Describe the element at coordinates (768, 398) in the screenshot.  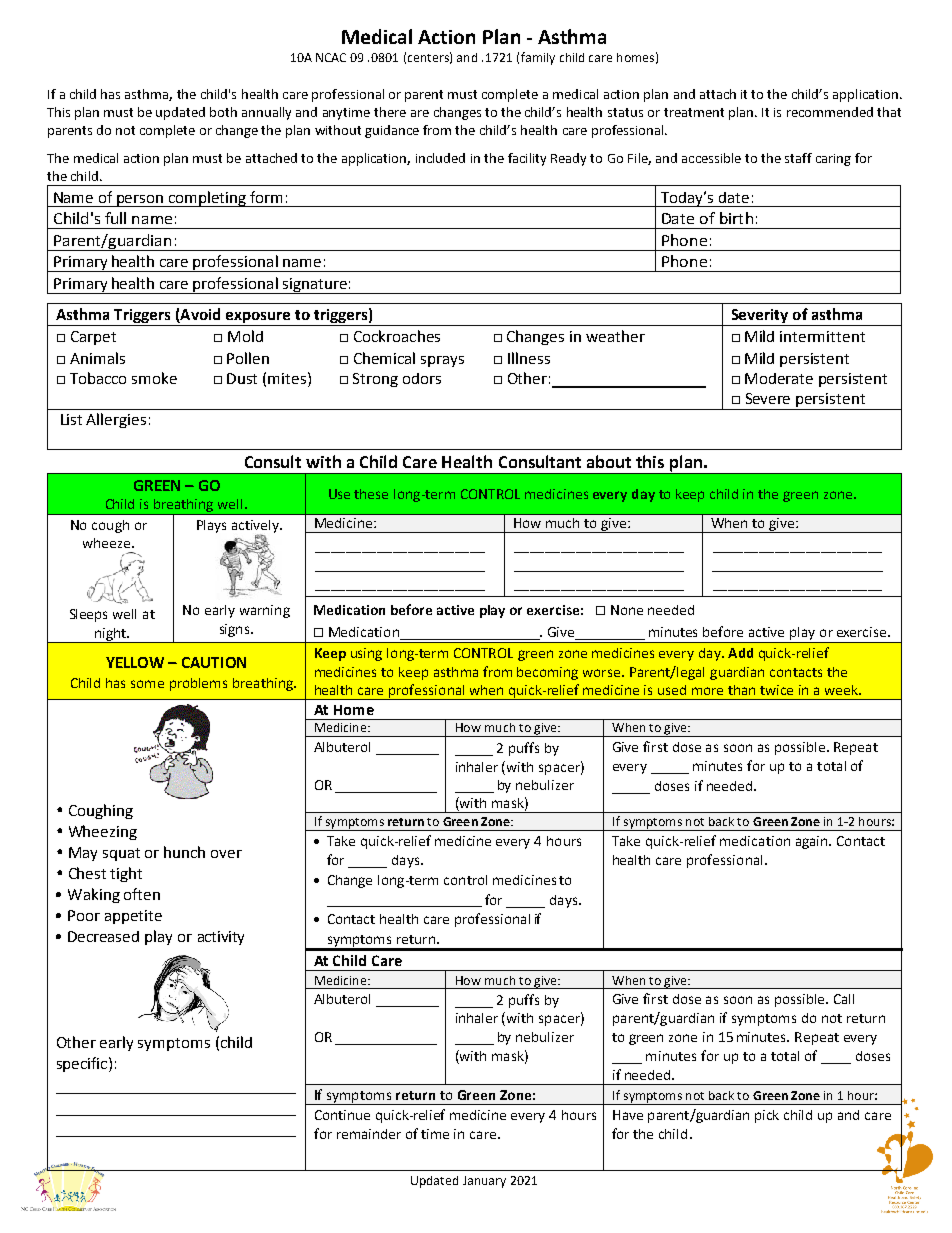
I see `Severe` at that location.
